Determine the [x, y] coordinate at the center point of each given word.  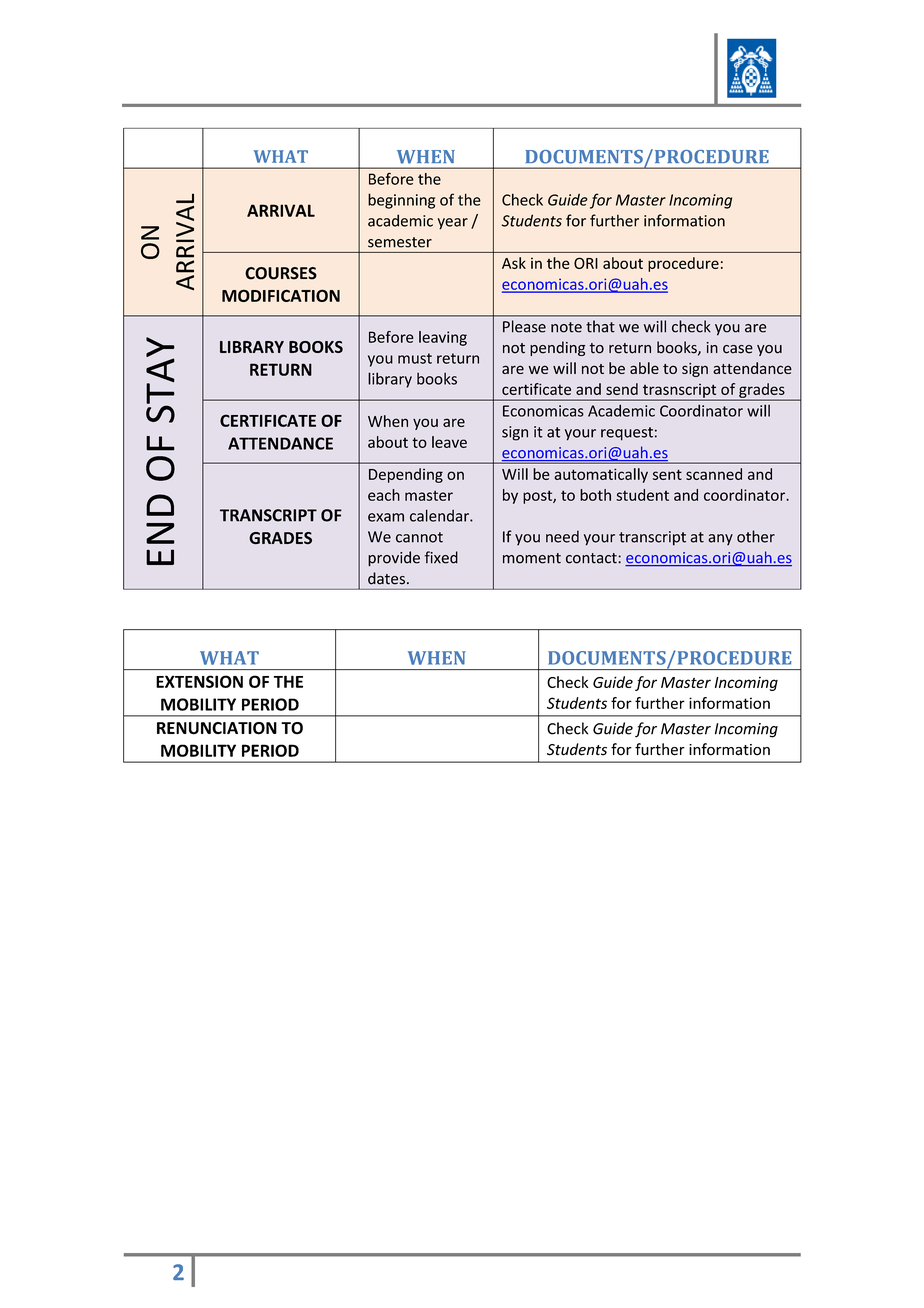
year [453, 224]
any [720, 540]
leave [449, 442]
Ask [514, 263]
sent [667, 474]
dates [386, 578]
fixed [441, 557]
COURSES [281, 273]
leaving [443, 338]
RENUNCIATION [217, 728]
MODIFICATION [281, 295]
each [384, 495]
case [738, 349]
